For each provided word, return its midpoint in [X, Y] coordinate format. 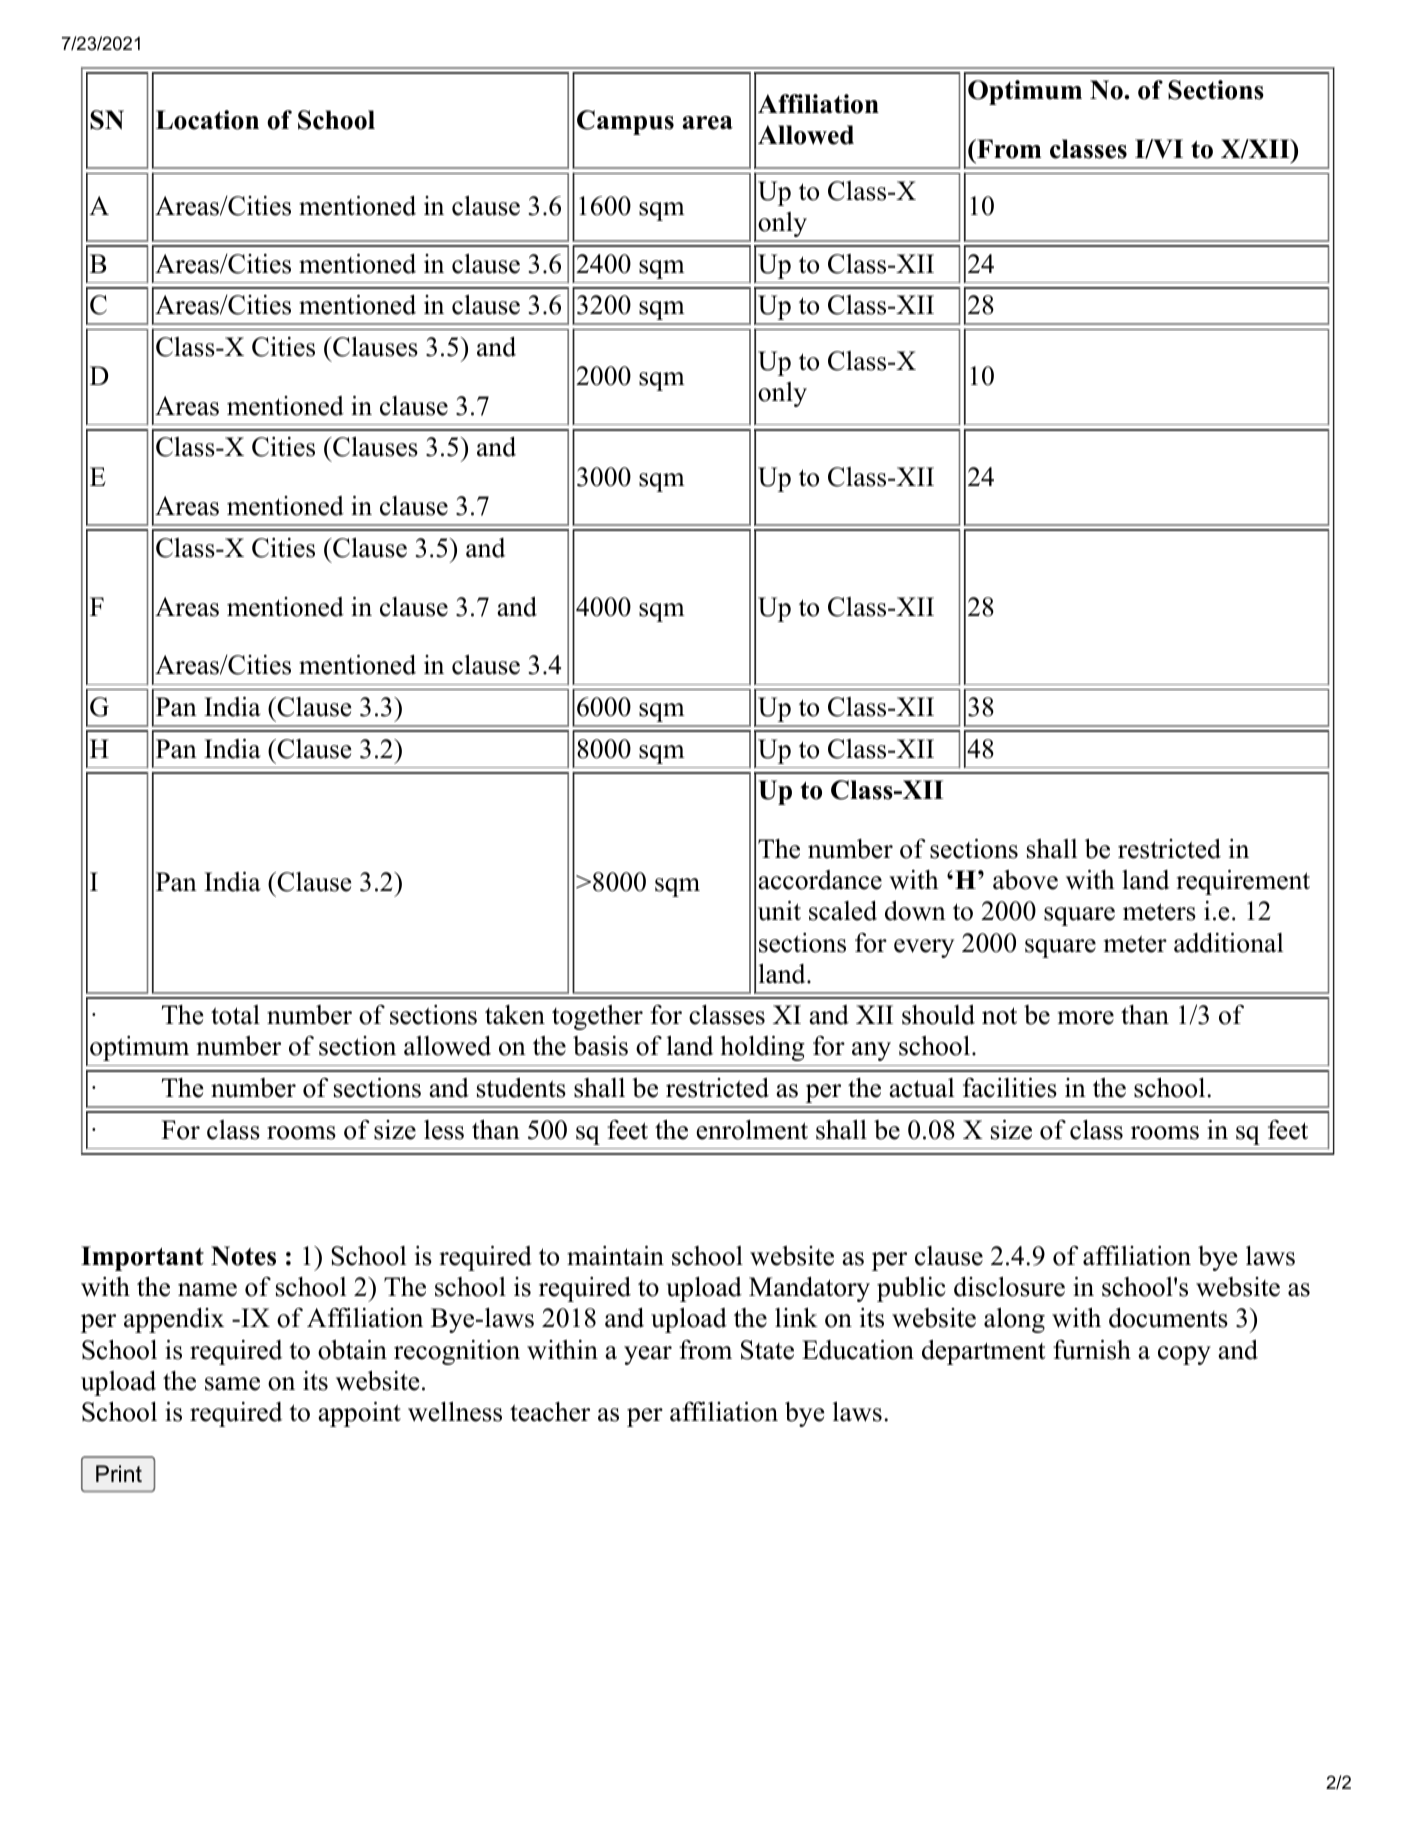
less [444, 1130]
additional [1228, 943]
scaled [843, 911]
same [232, 1384]
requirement [1243, 882]
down [915, 911]
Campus [625, 122]
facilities [1010, 1088]
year [648, 1355]
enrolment [752, 1130]
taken [515, 1015]
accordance [820, 880]
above [1025, 880]
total [235, 1015]
